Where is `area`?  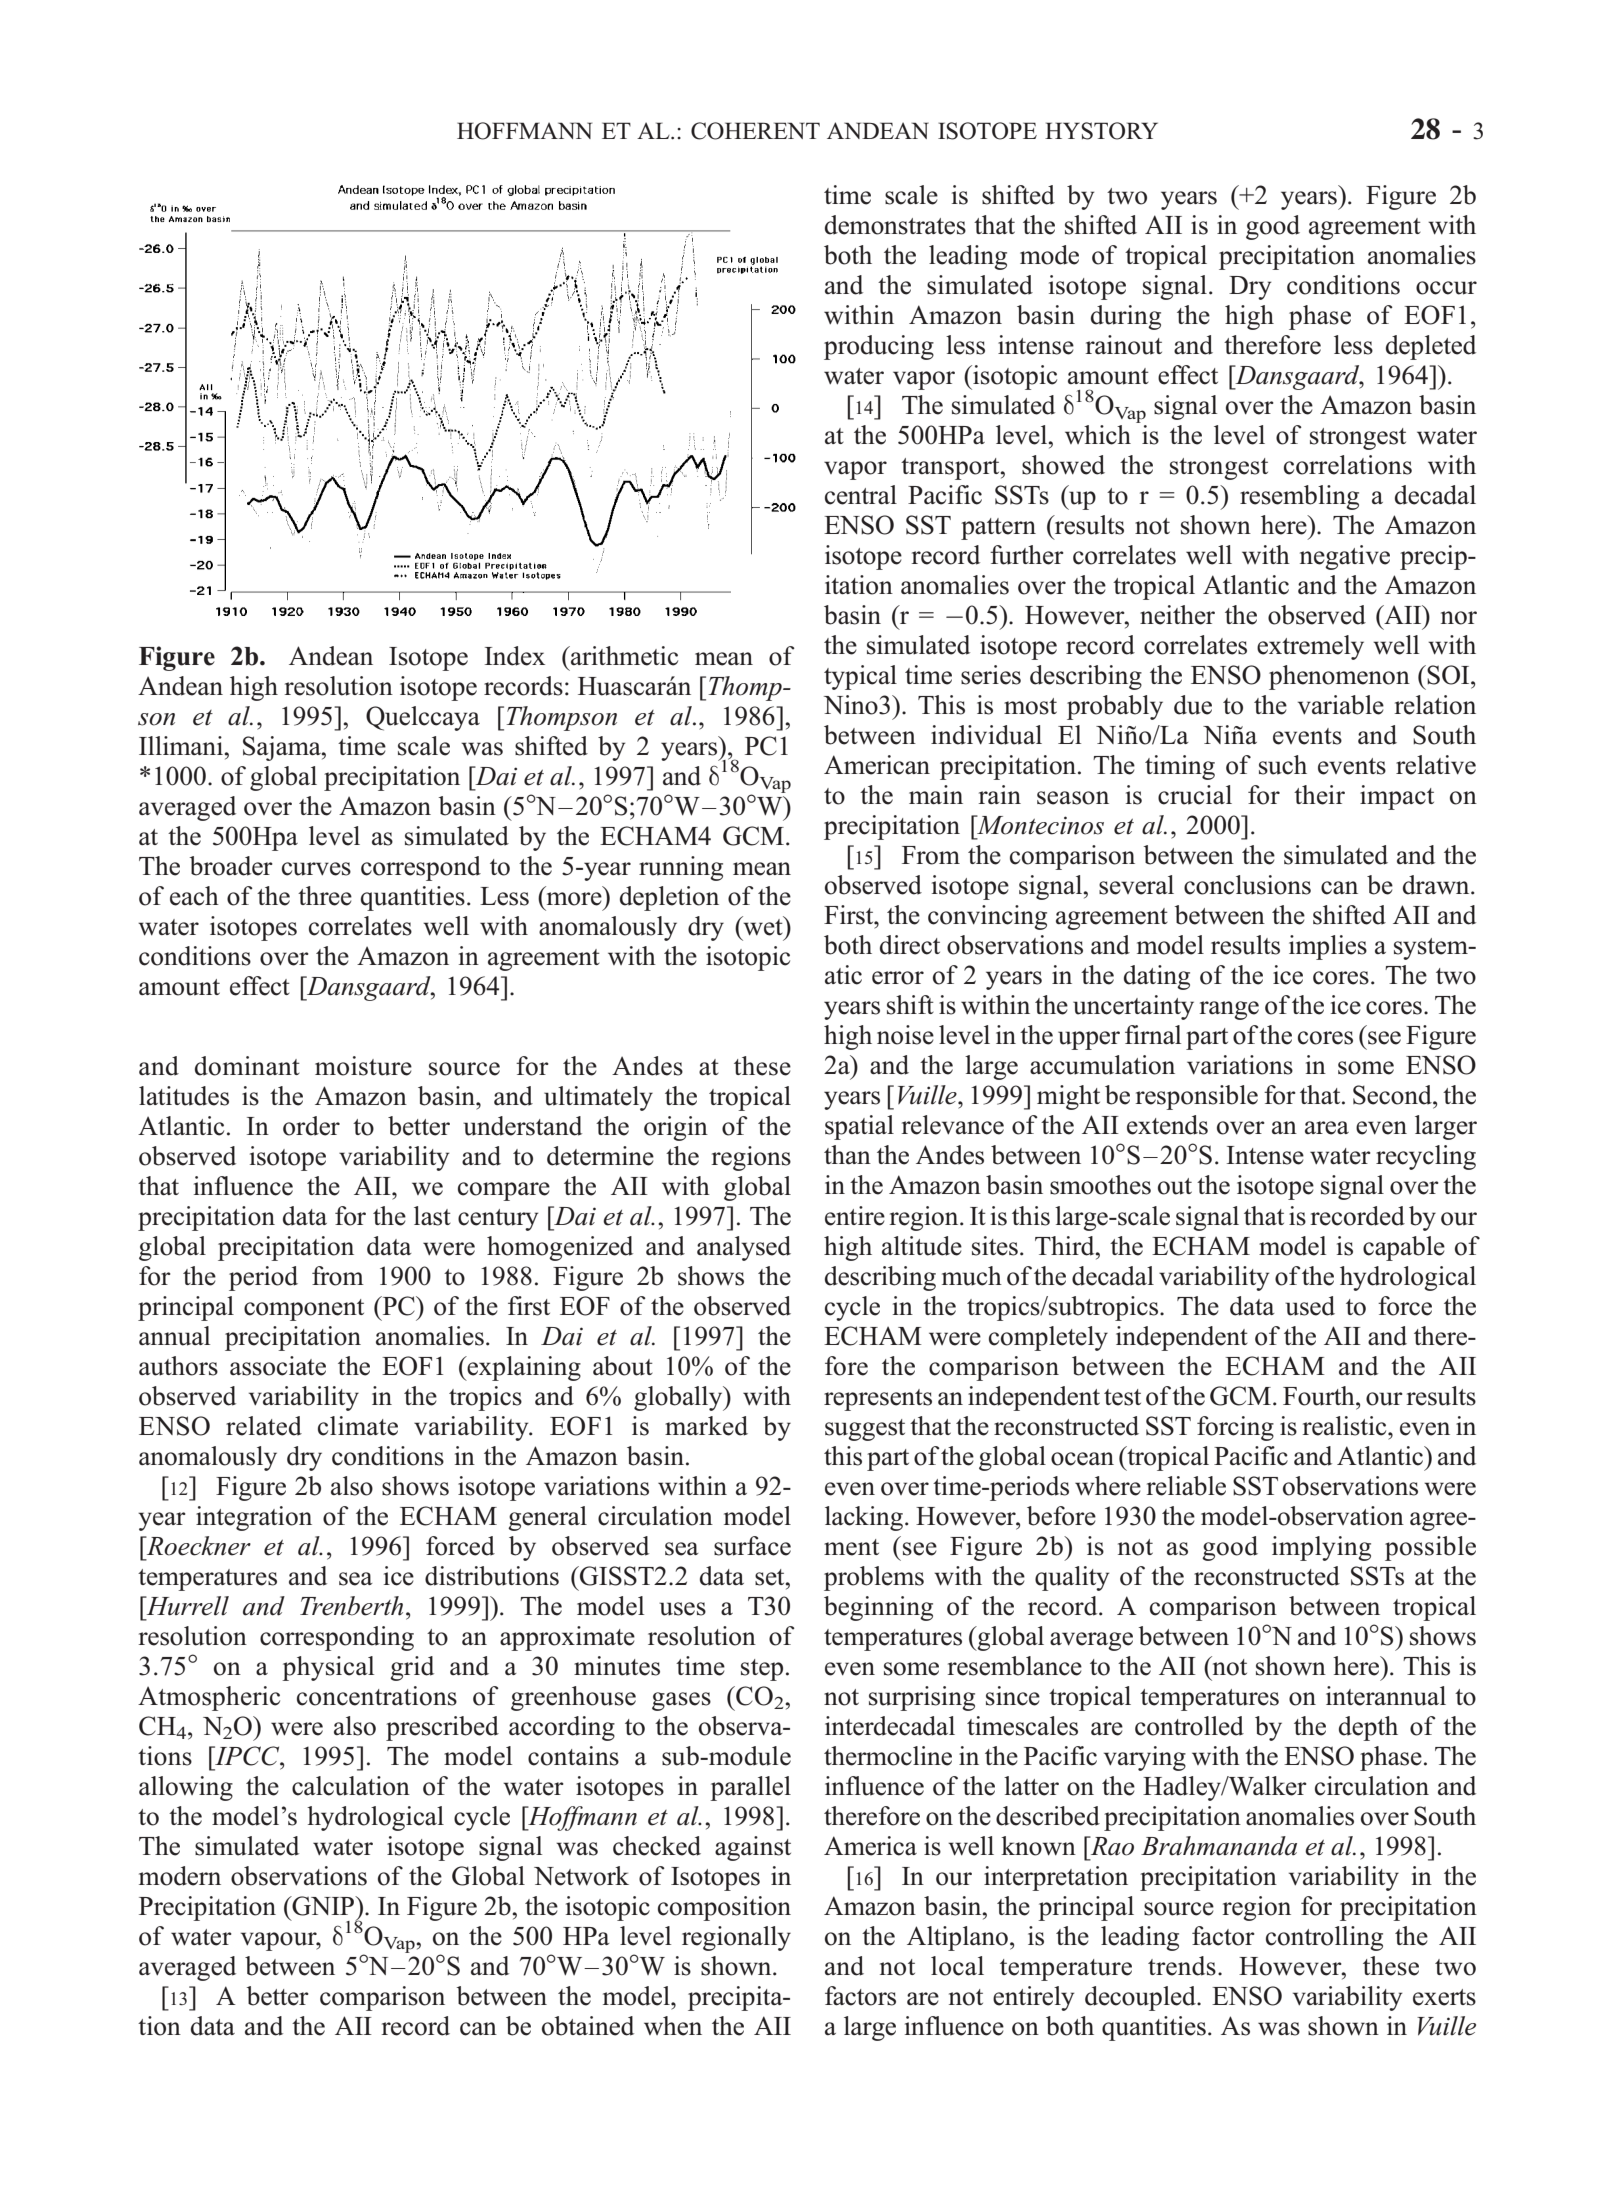
area is located at coordinates (1327, 1128).
